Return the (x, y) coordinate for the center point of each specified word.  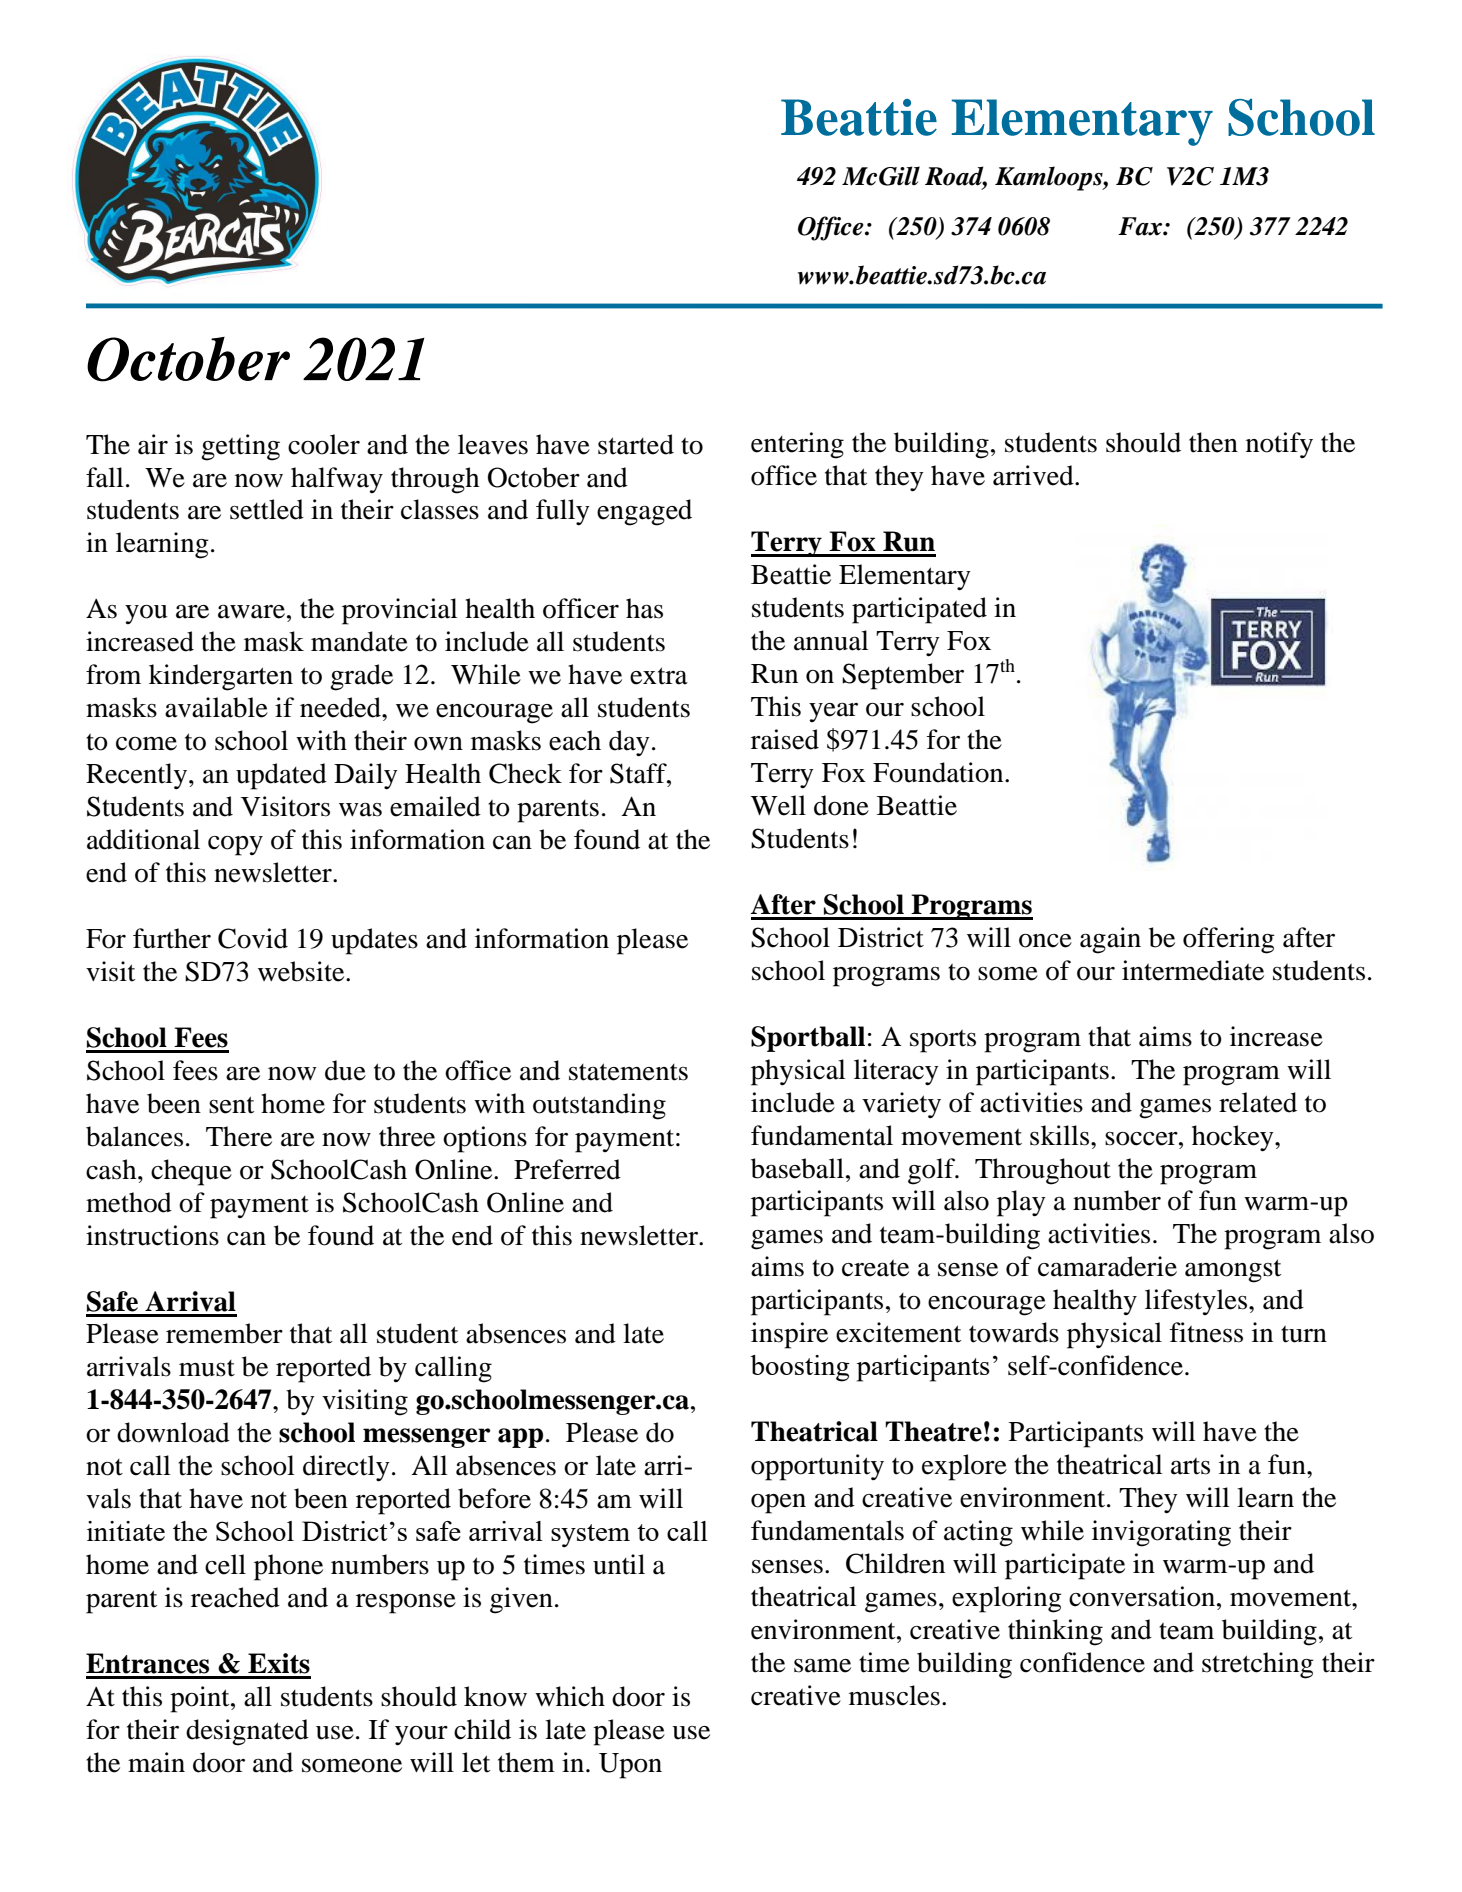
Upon (630, 1766)
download (173, 1432)
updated (281, 776)
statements (628, 1072)
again (1110, 940)
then (1213, 442)
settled (267, 509)
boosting (800, 1368)
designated (247, 1732)
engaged (644, 512)
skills (1061, 1135)
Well (778, 805)
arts (1190, 1466)
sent (231, 1105)
